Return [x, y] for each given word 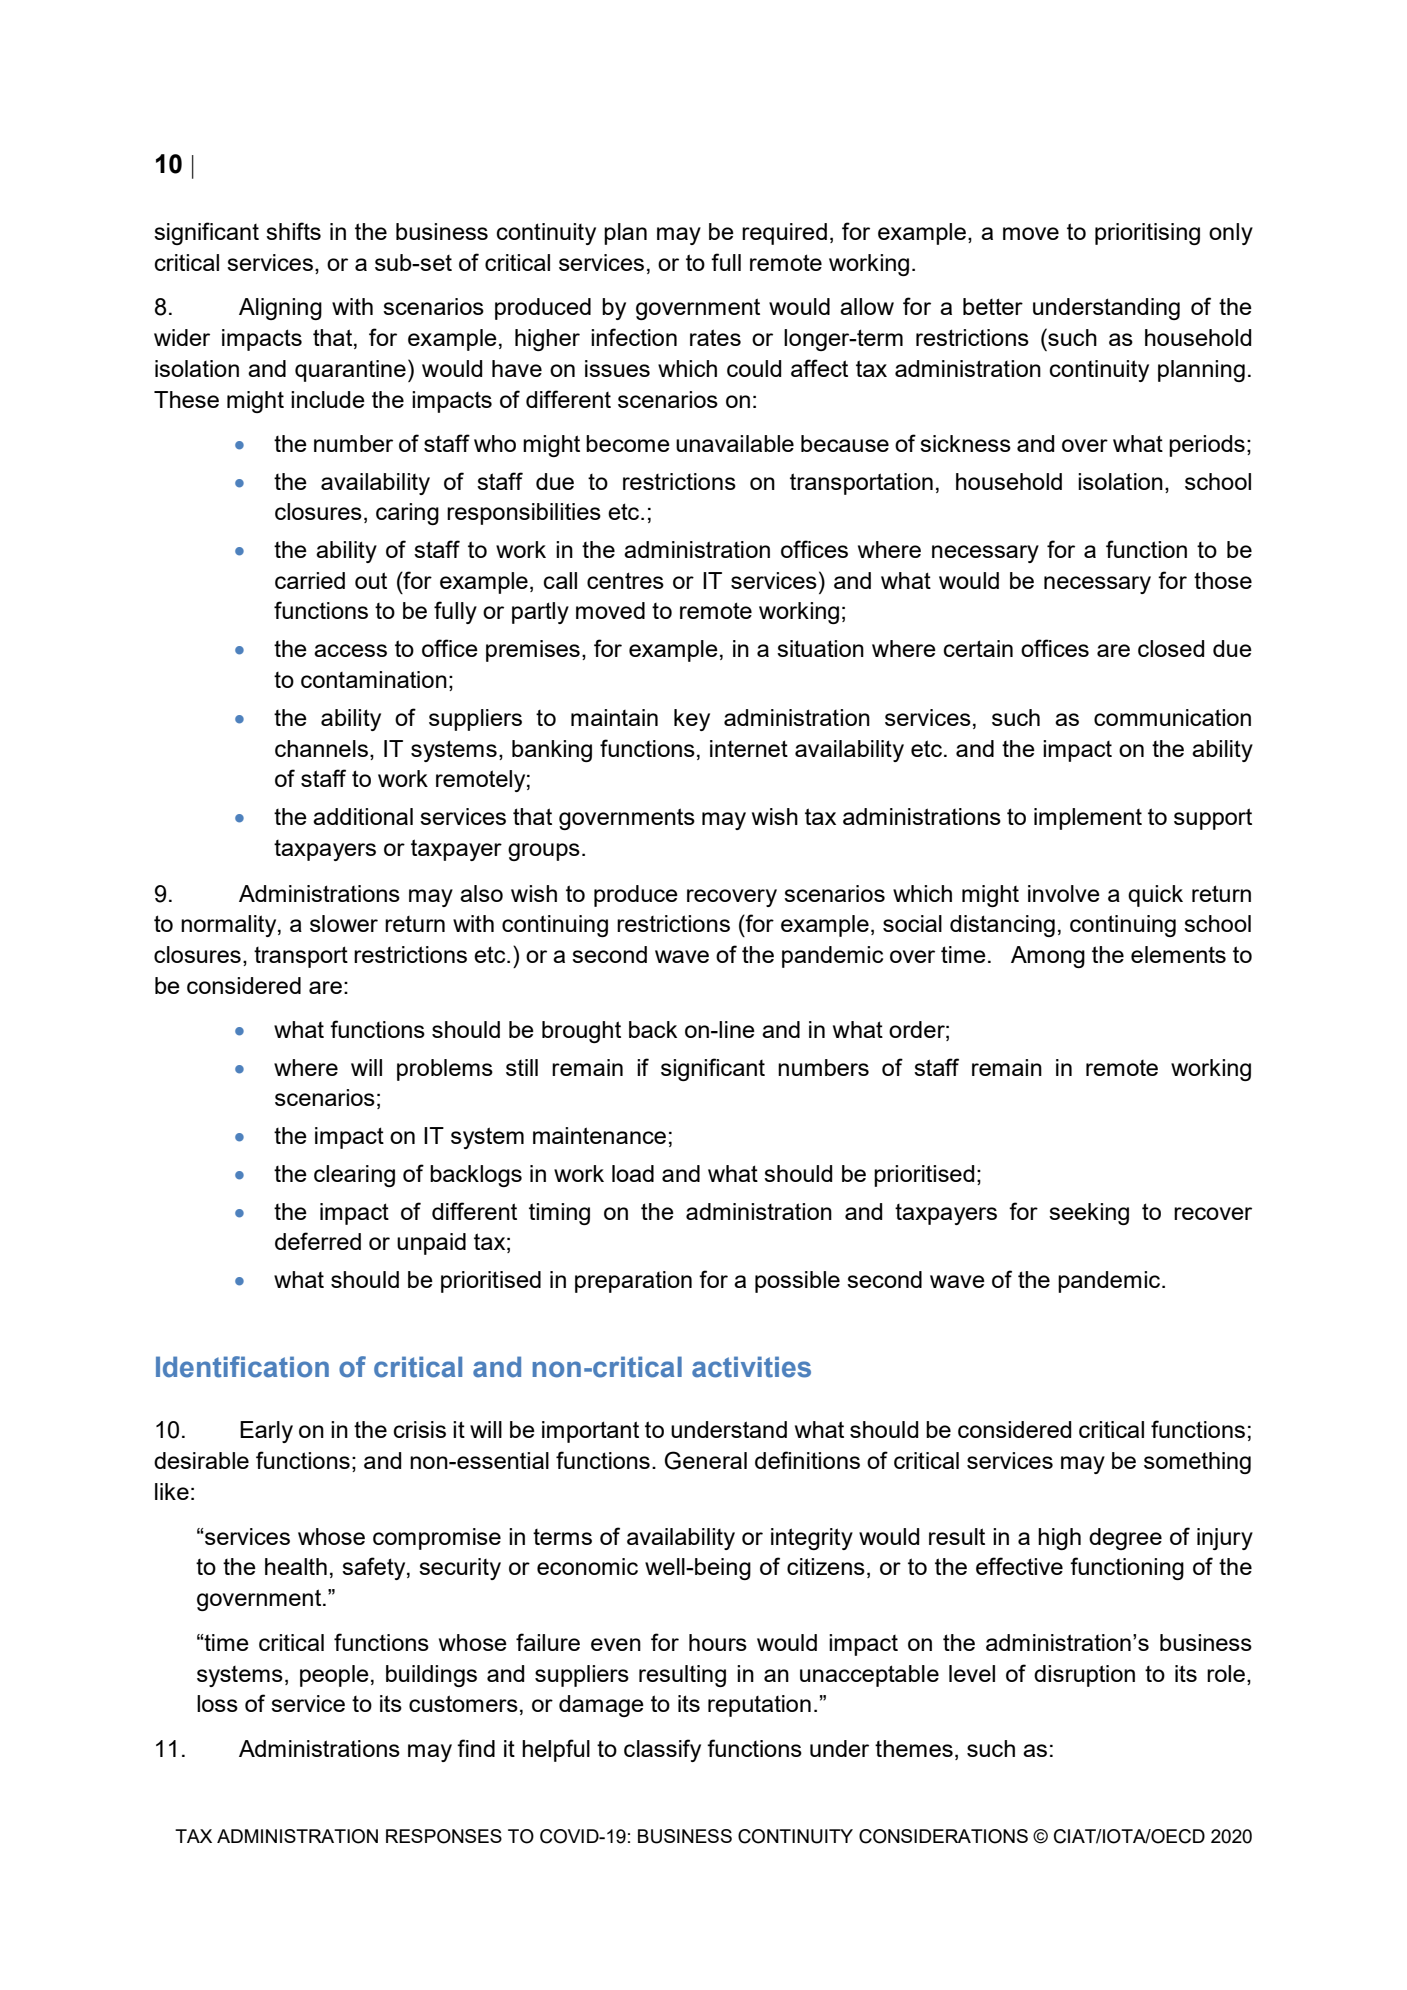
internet [749, 748]
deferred [318, 1241]
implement [1088, 819]
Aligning [280, 309]
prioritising [1147, 234]
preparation [633, 1282]
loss [217, 1703]
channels [321, 748]
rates [715, 337]
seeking [1089, 1214]
